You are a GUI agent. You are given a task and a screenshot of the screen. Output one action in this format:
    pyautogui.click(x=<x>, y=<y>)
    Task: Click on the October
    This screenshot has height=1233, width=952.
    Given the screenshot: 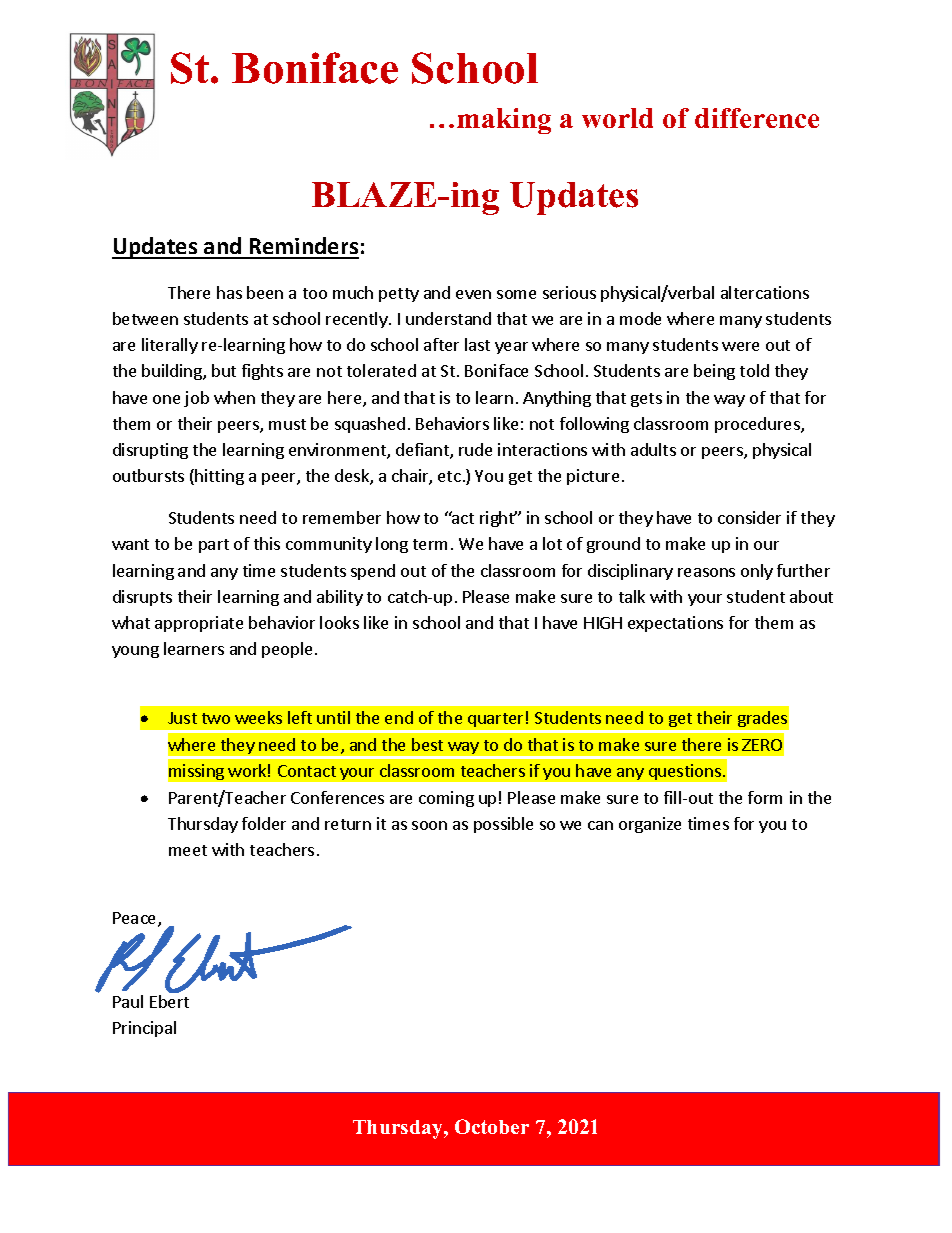 What is the action you would take?
    pyautogui.click(x=492, y=1126)
